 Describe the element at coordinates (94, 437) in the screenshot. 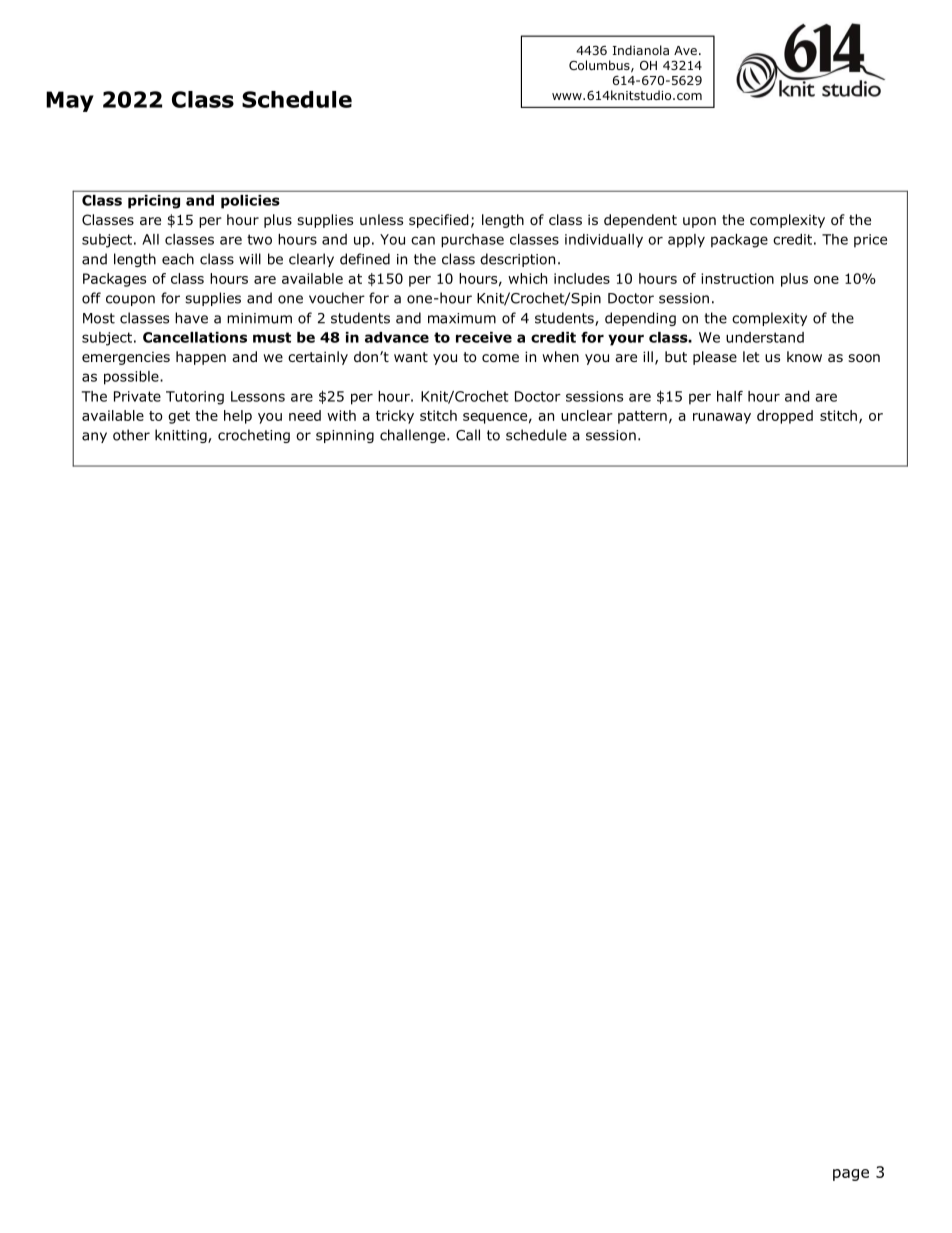

I see `any` at that location.
